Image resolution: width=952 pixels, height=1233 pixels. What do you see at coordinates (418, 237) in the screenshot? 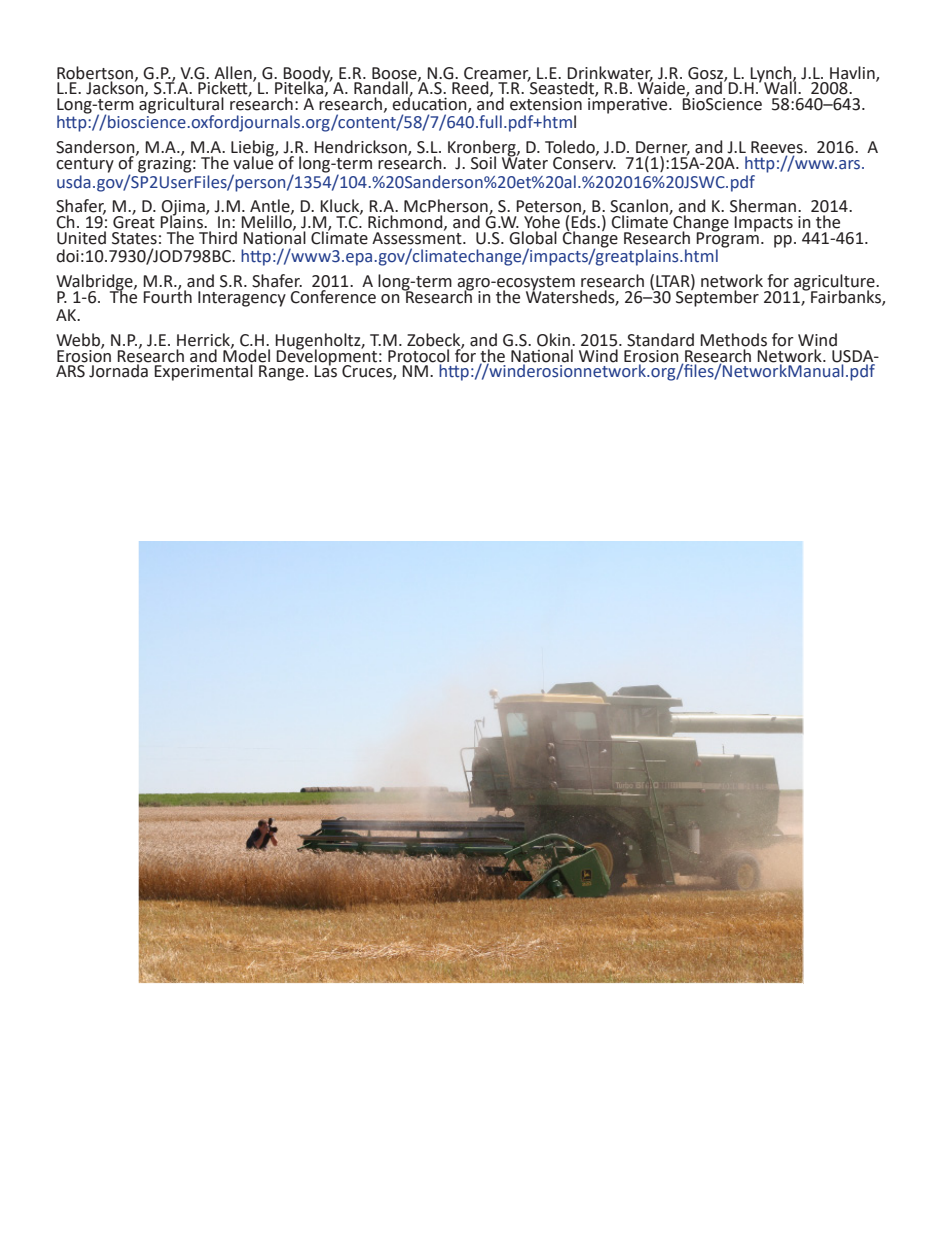
I see `Assessment` at bounding box center [418, 237].
